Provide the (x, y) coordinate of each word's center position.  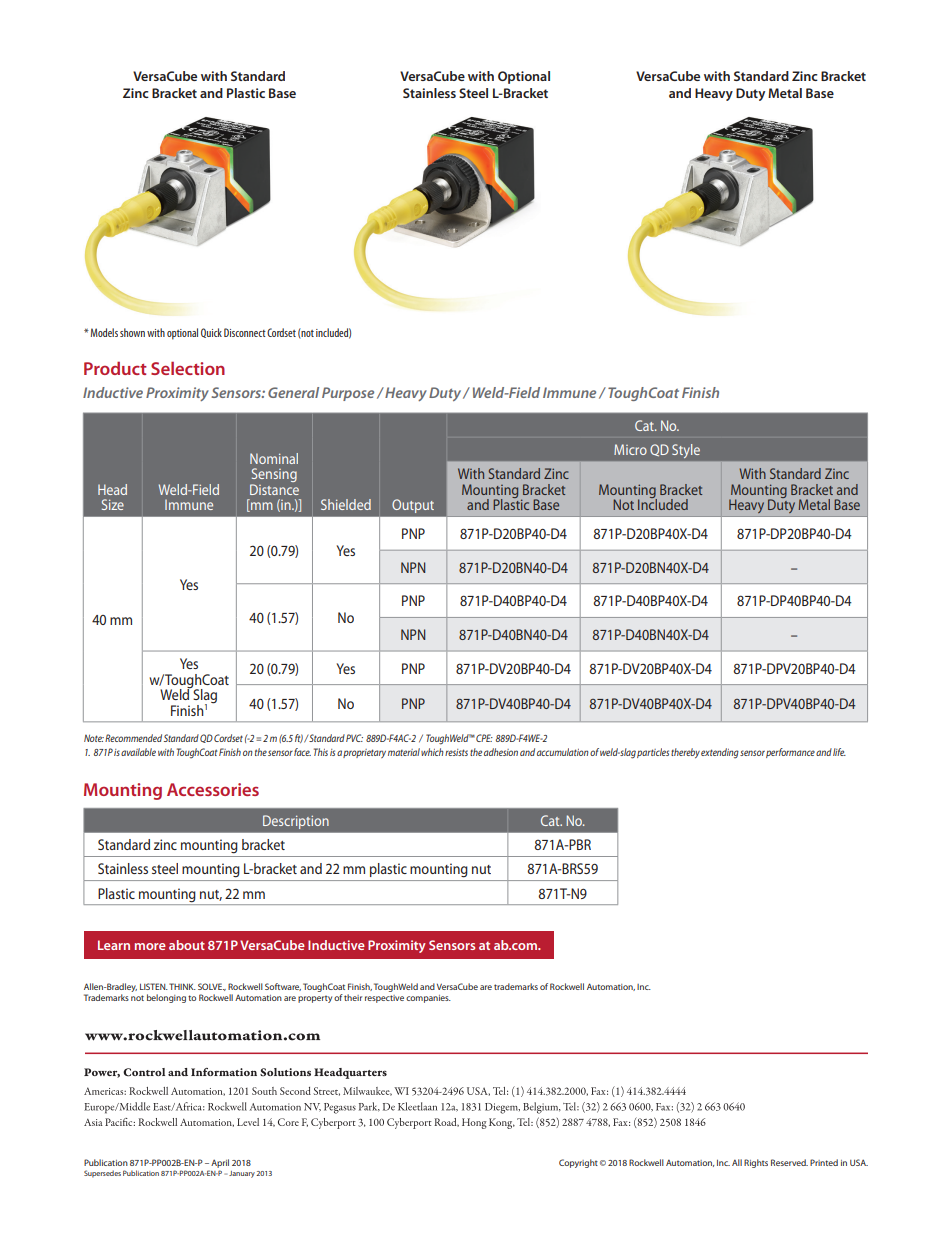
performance (790, 753)
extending (720, 753)
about (187, 945)
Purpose (348, 394)
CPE (484, 738)
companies (428, 999)
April (219, 1165)
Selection (188, 368)
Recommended (133, 738)
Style (686, 451)
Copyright (578, 1163)
